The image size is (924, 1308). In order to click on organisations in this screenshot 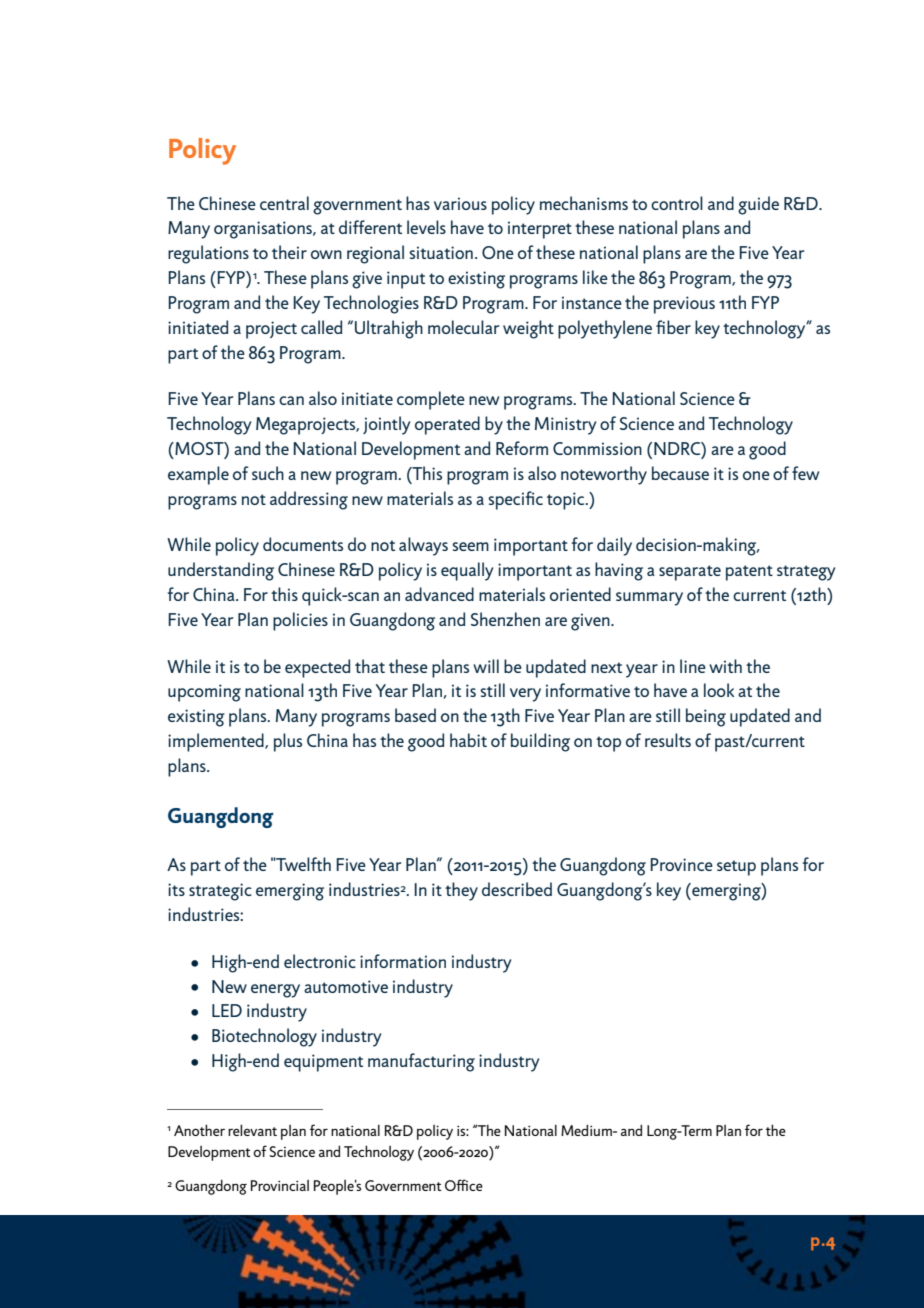, I will do `click(264, 230)`.
